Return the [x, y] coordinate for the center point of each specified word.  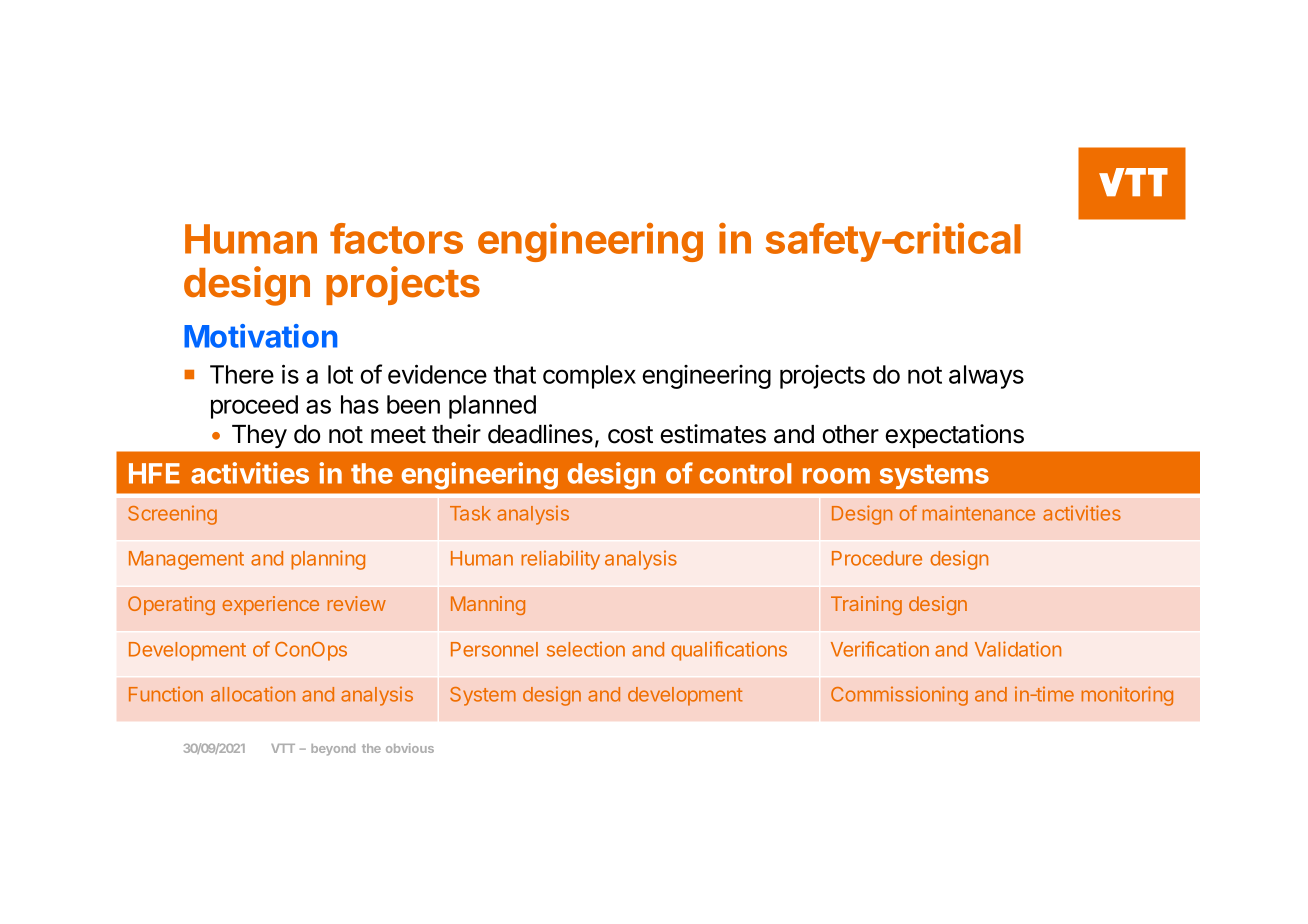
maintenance [979, 513]
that [514, 374]
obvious [410, 748]
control [745, 473]
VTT [283, 748]
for [363, 472]
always [986, 377]
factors [396, 238]
